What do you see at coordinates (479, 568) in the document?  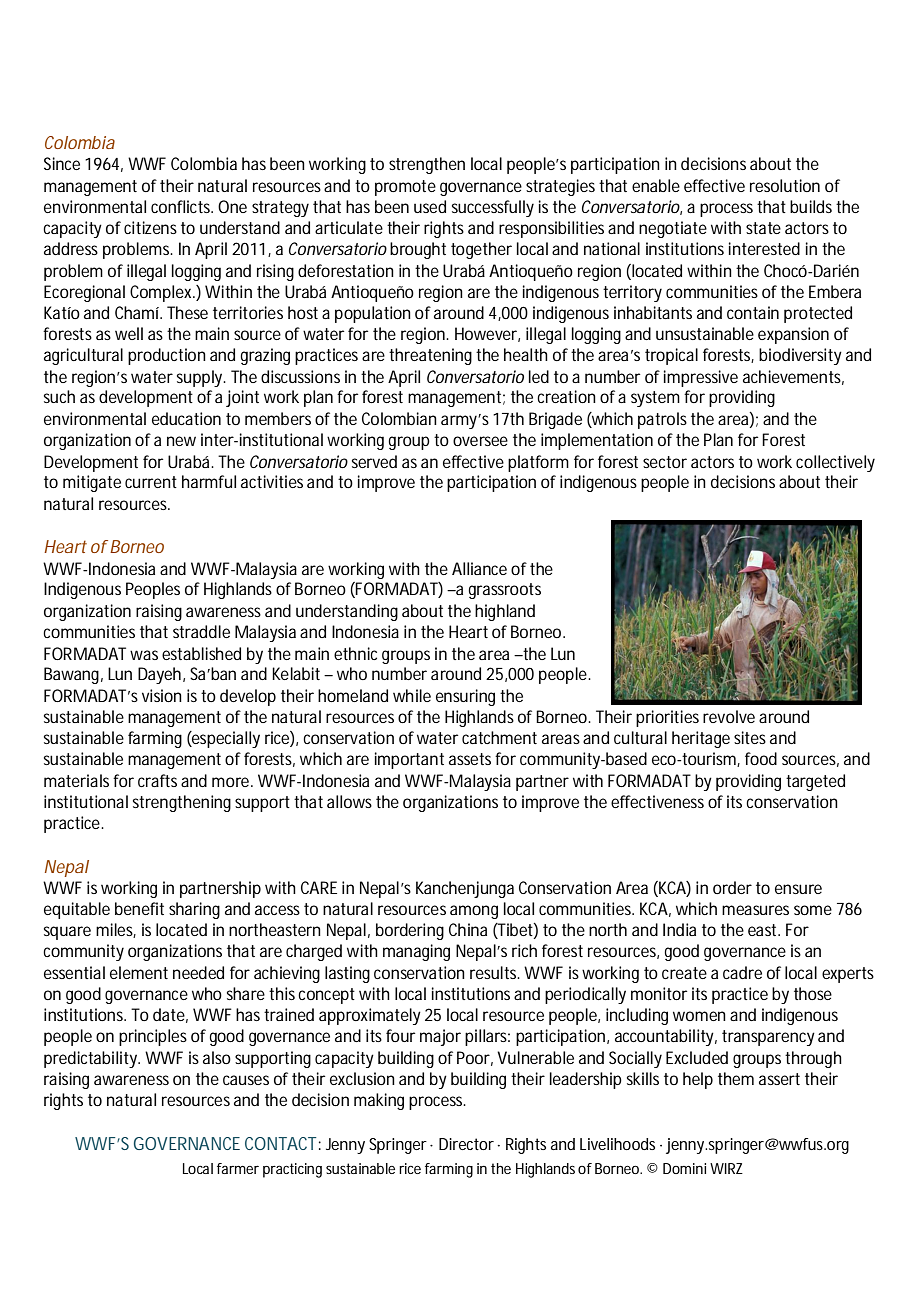 I see `Alliance` at bounding box center [479, 568].
